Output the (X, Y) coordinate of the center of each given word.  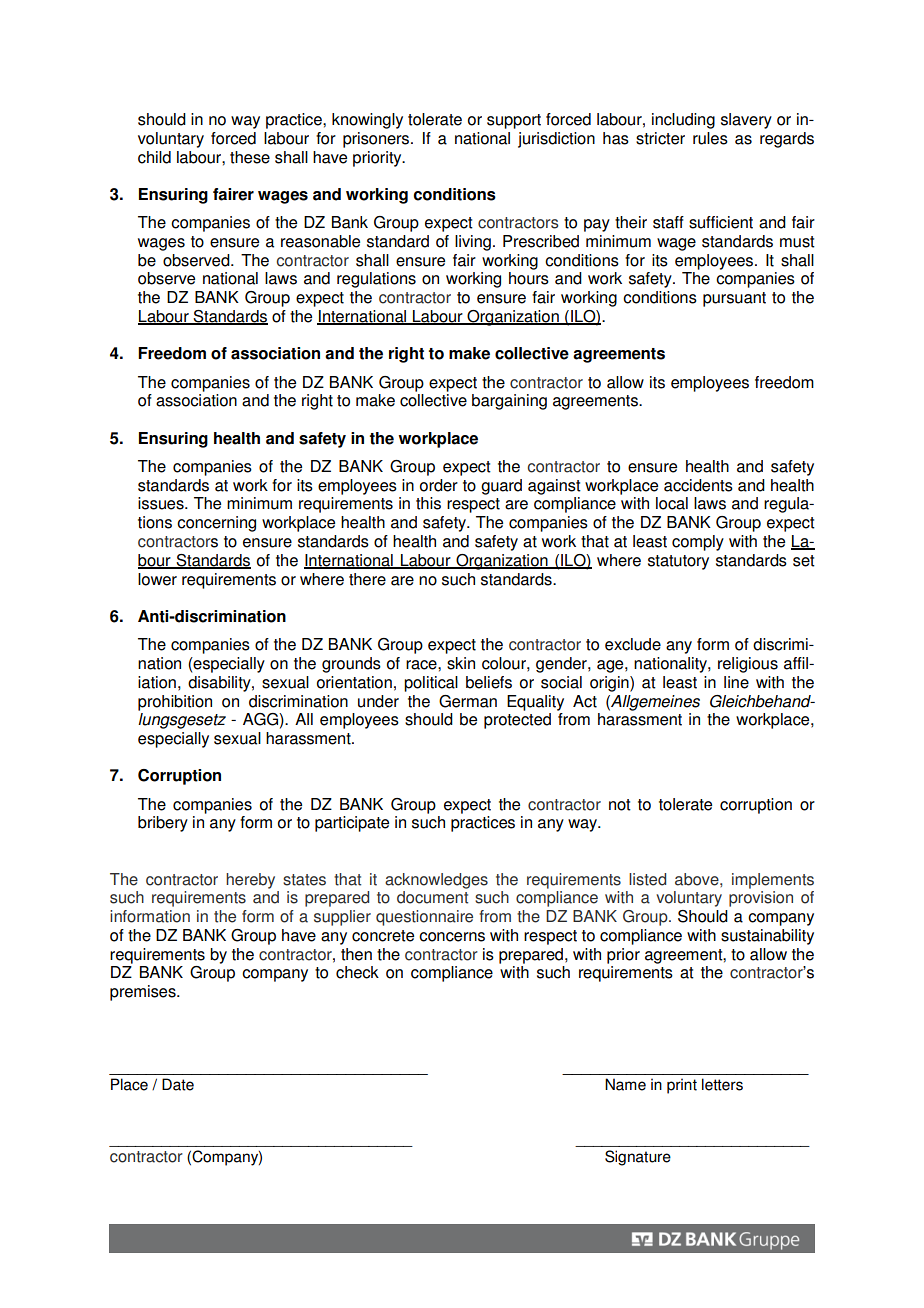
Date (178, 1084)
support (514, 121)
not (620, 805)
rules (710, 138)
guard (501, 487)
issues (162, 503)
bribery (163, 824)
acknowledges (436, 881)
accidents (698, 485)
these (250, 157)
